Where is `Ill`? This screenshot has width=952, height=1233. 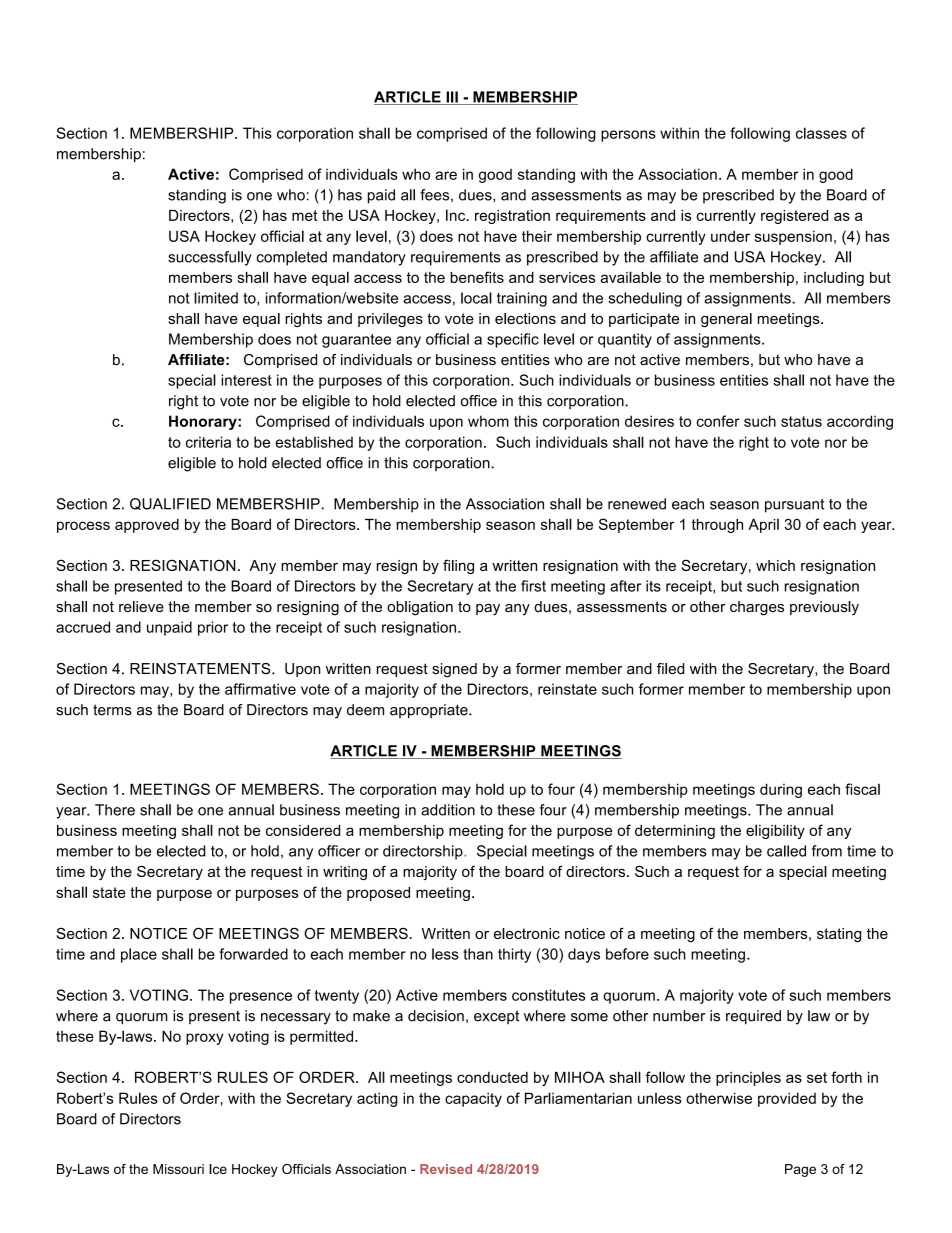 Ill is located at coordinates (452, 98).
